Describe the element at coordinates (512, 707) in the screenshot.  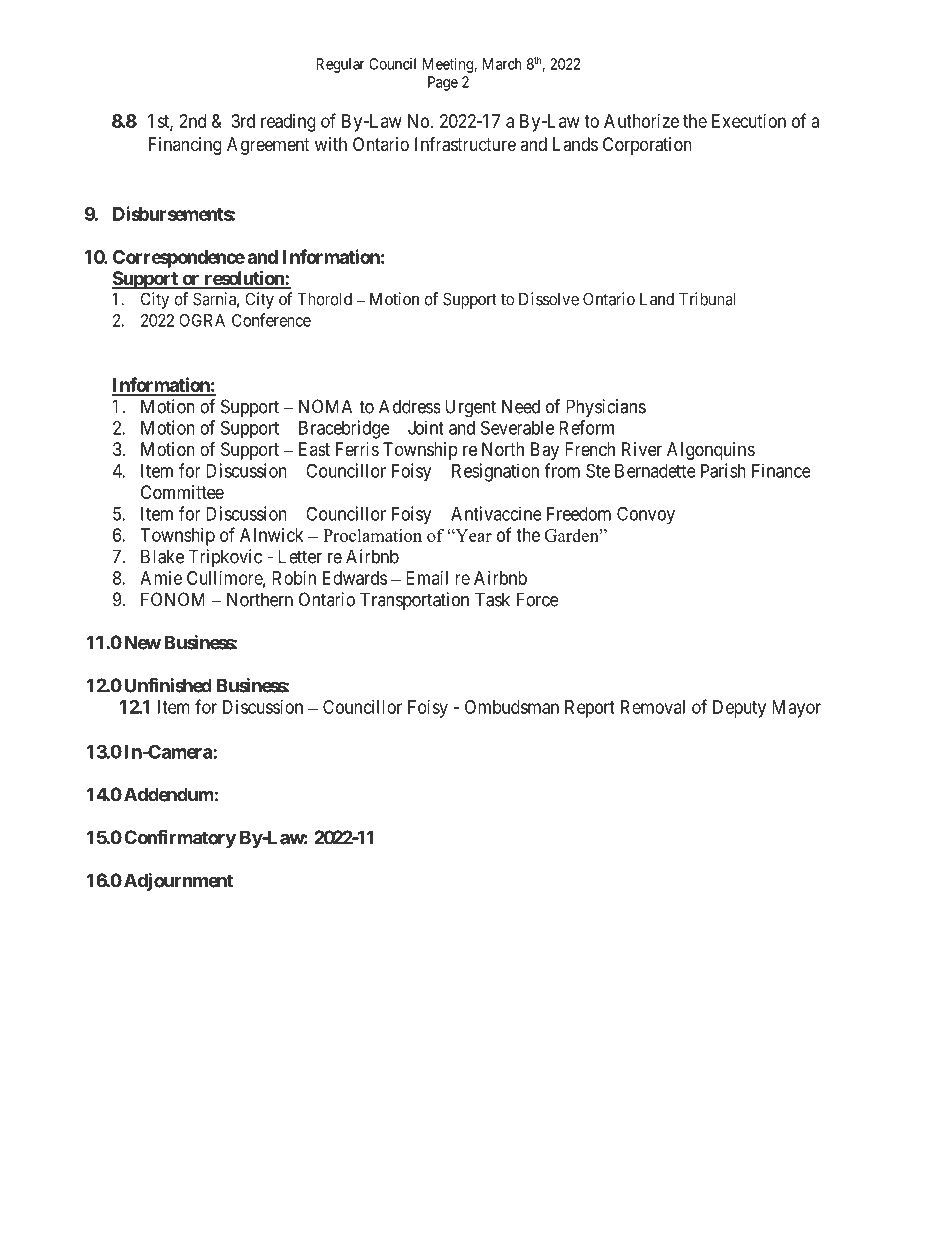
I see `Ombudsman` at that location.
